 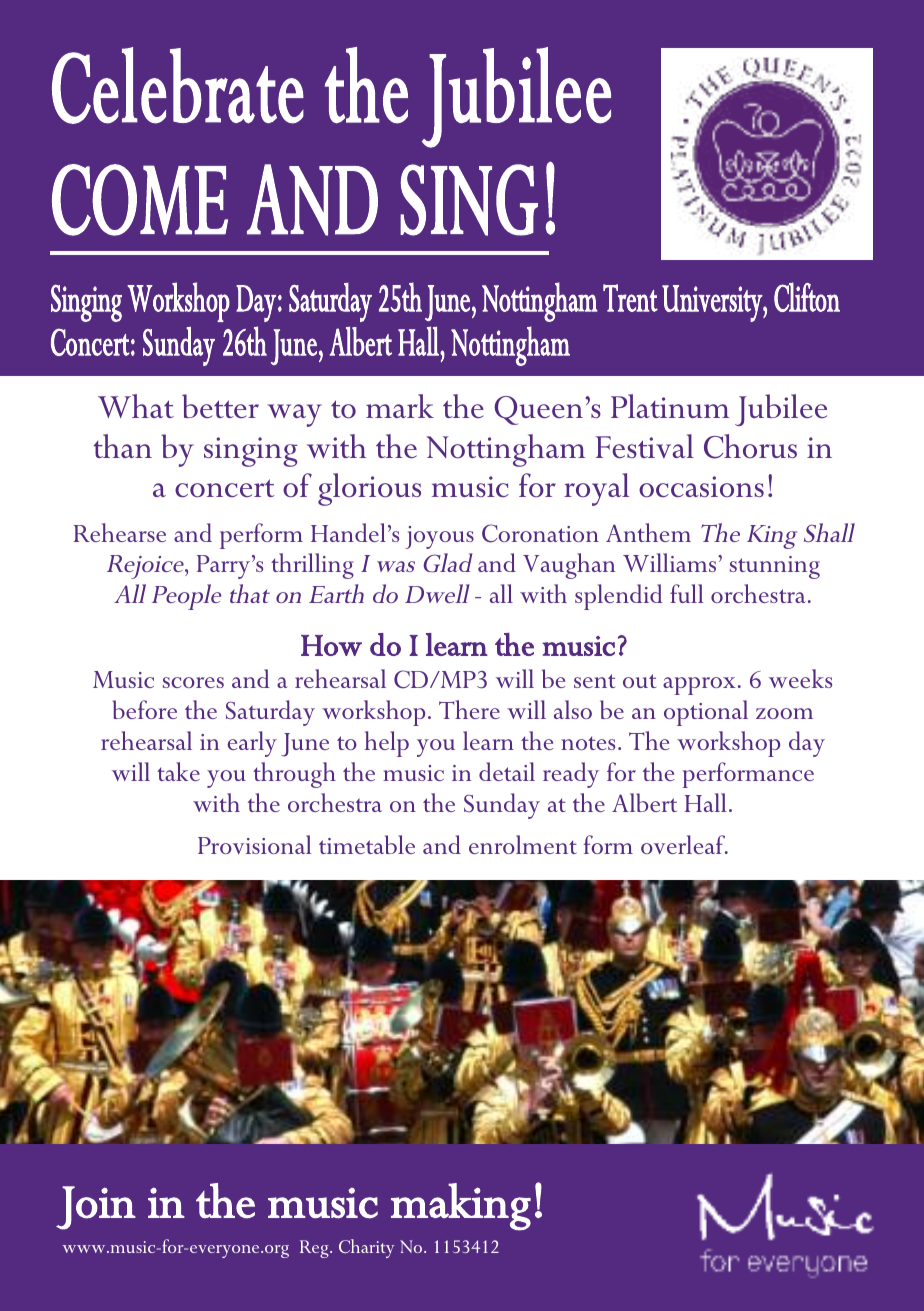 What do you see at coordinates (670, 406) in the document?
I see `Platinum` at bounding box center [670, 406].
